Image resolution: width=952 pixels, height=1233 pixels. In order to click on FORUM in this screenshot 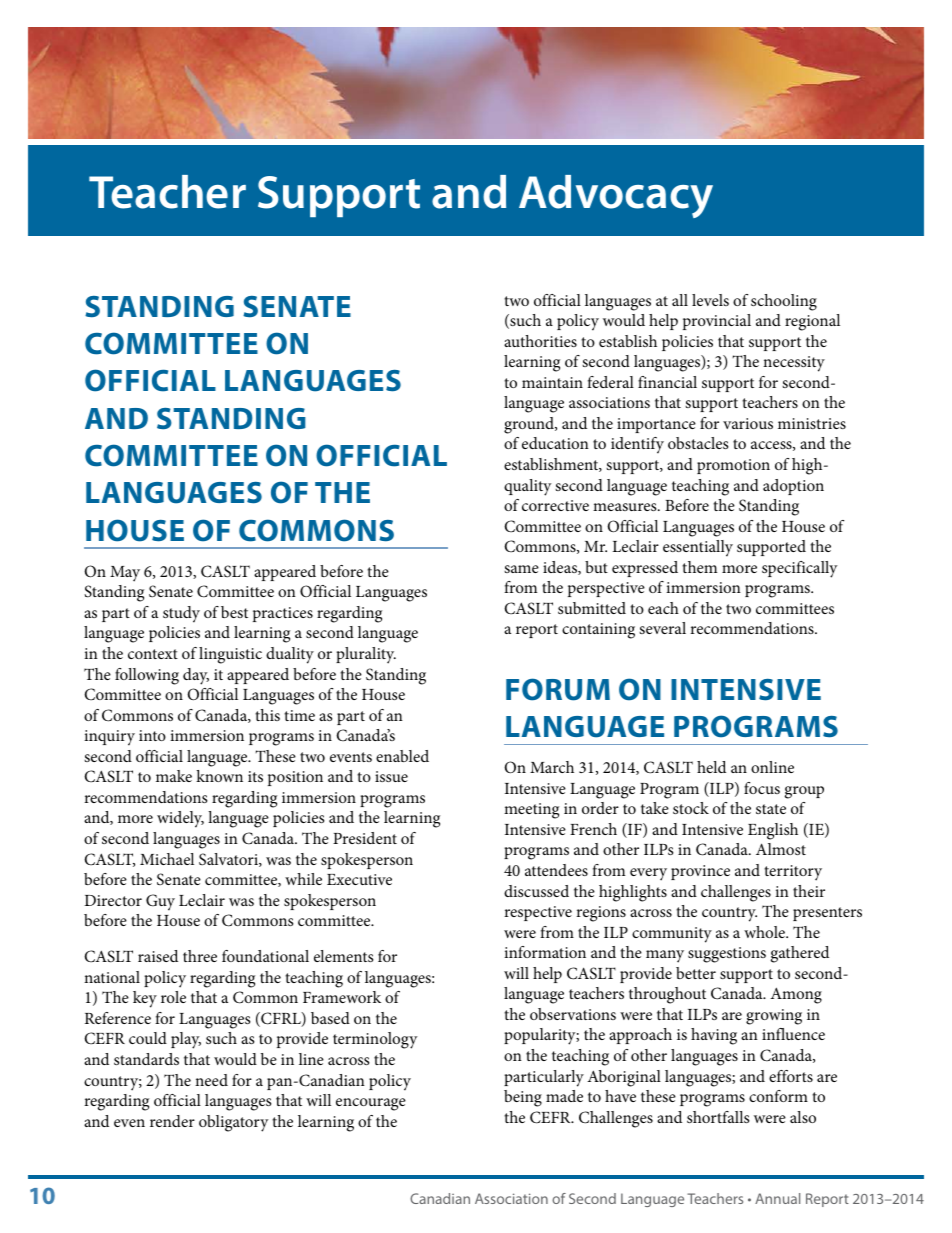, I will do `click(558, 689)`.
